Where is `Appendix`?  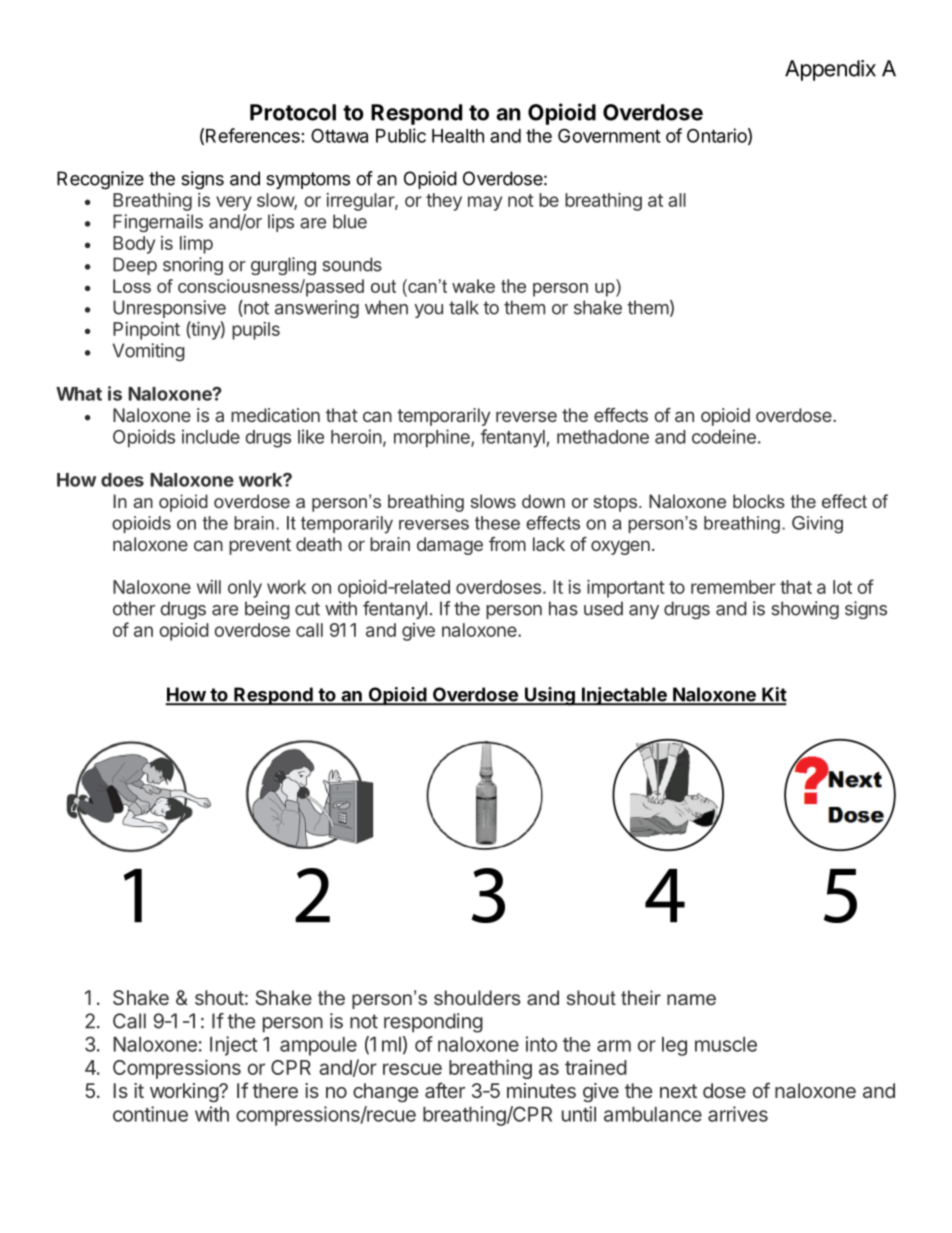 Appendix is located at coordinates (830, 70).
